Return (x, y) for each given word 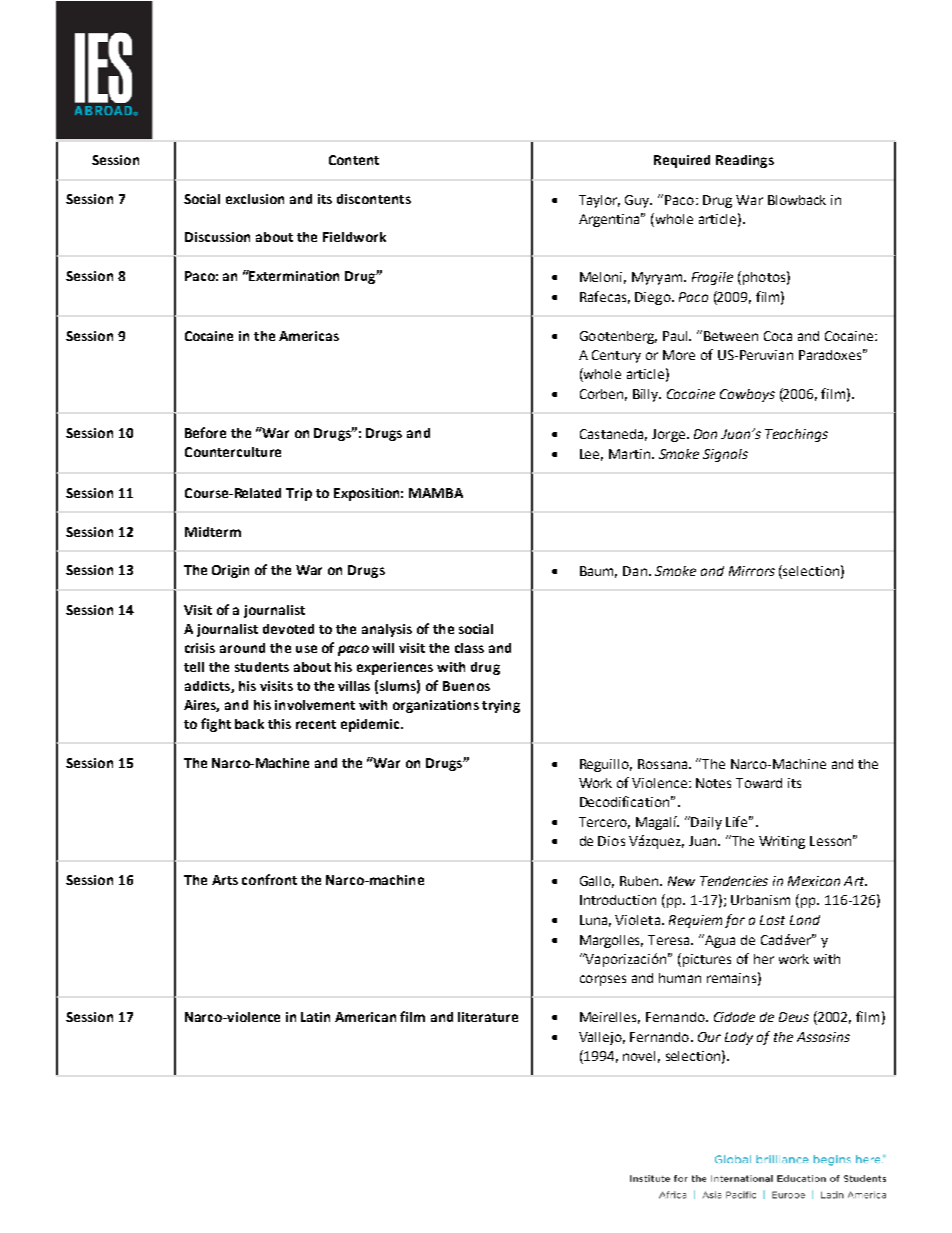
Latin (315, 1017)
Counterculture (233, 452)
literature (488, 1017)
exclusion (255, 199)
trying (501, 706)
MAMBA (436, 493)
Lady (739, 1038)
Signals (725, 455)
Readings (745, 161)
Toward (759, 783)
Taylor (599, 201)
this (279, 724)
